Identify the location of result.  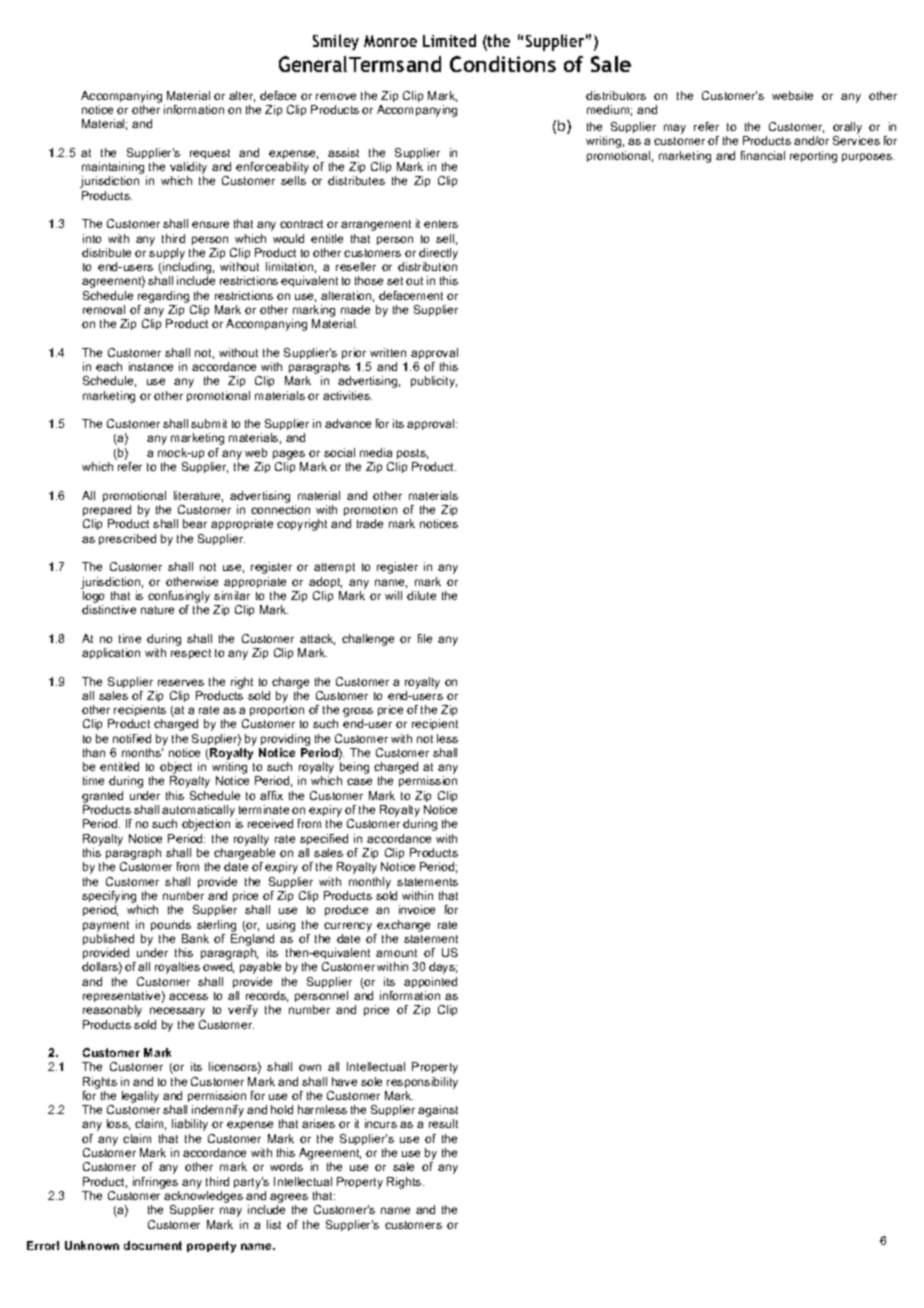
(443, 1123).
